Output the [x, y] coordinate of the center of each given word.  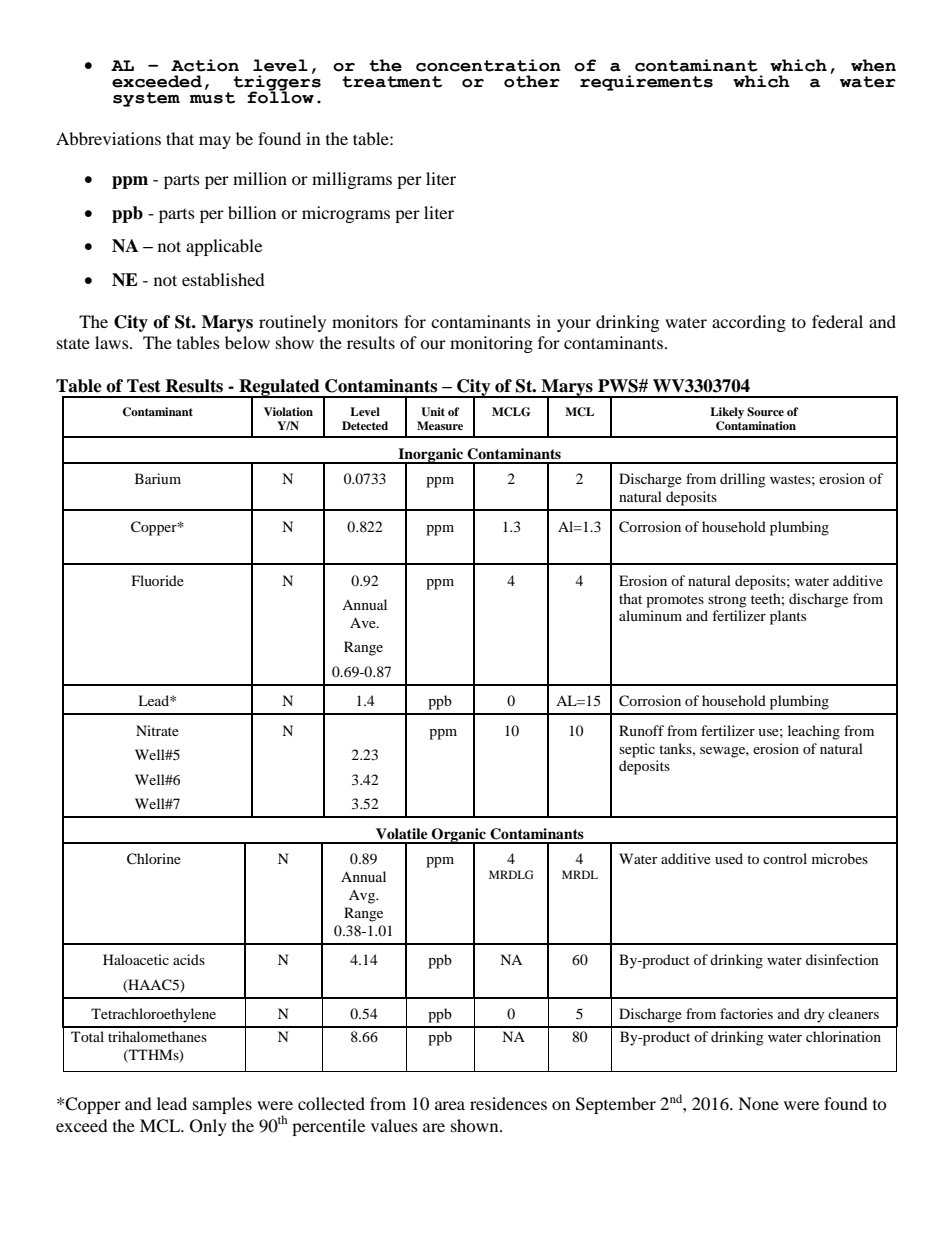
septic [637, 750]
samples [222, 1105]
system [146, 99]
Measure [440, 425]
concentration [488, 65]
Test [144, 386]
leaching [814, 732]
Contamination [756, 426]
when [873, 65]
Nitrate [157, 730]
